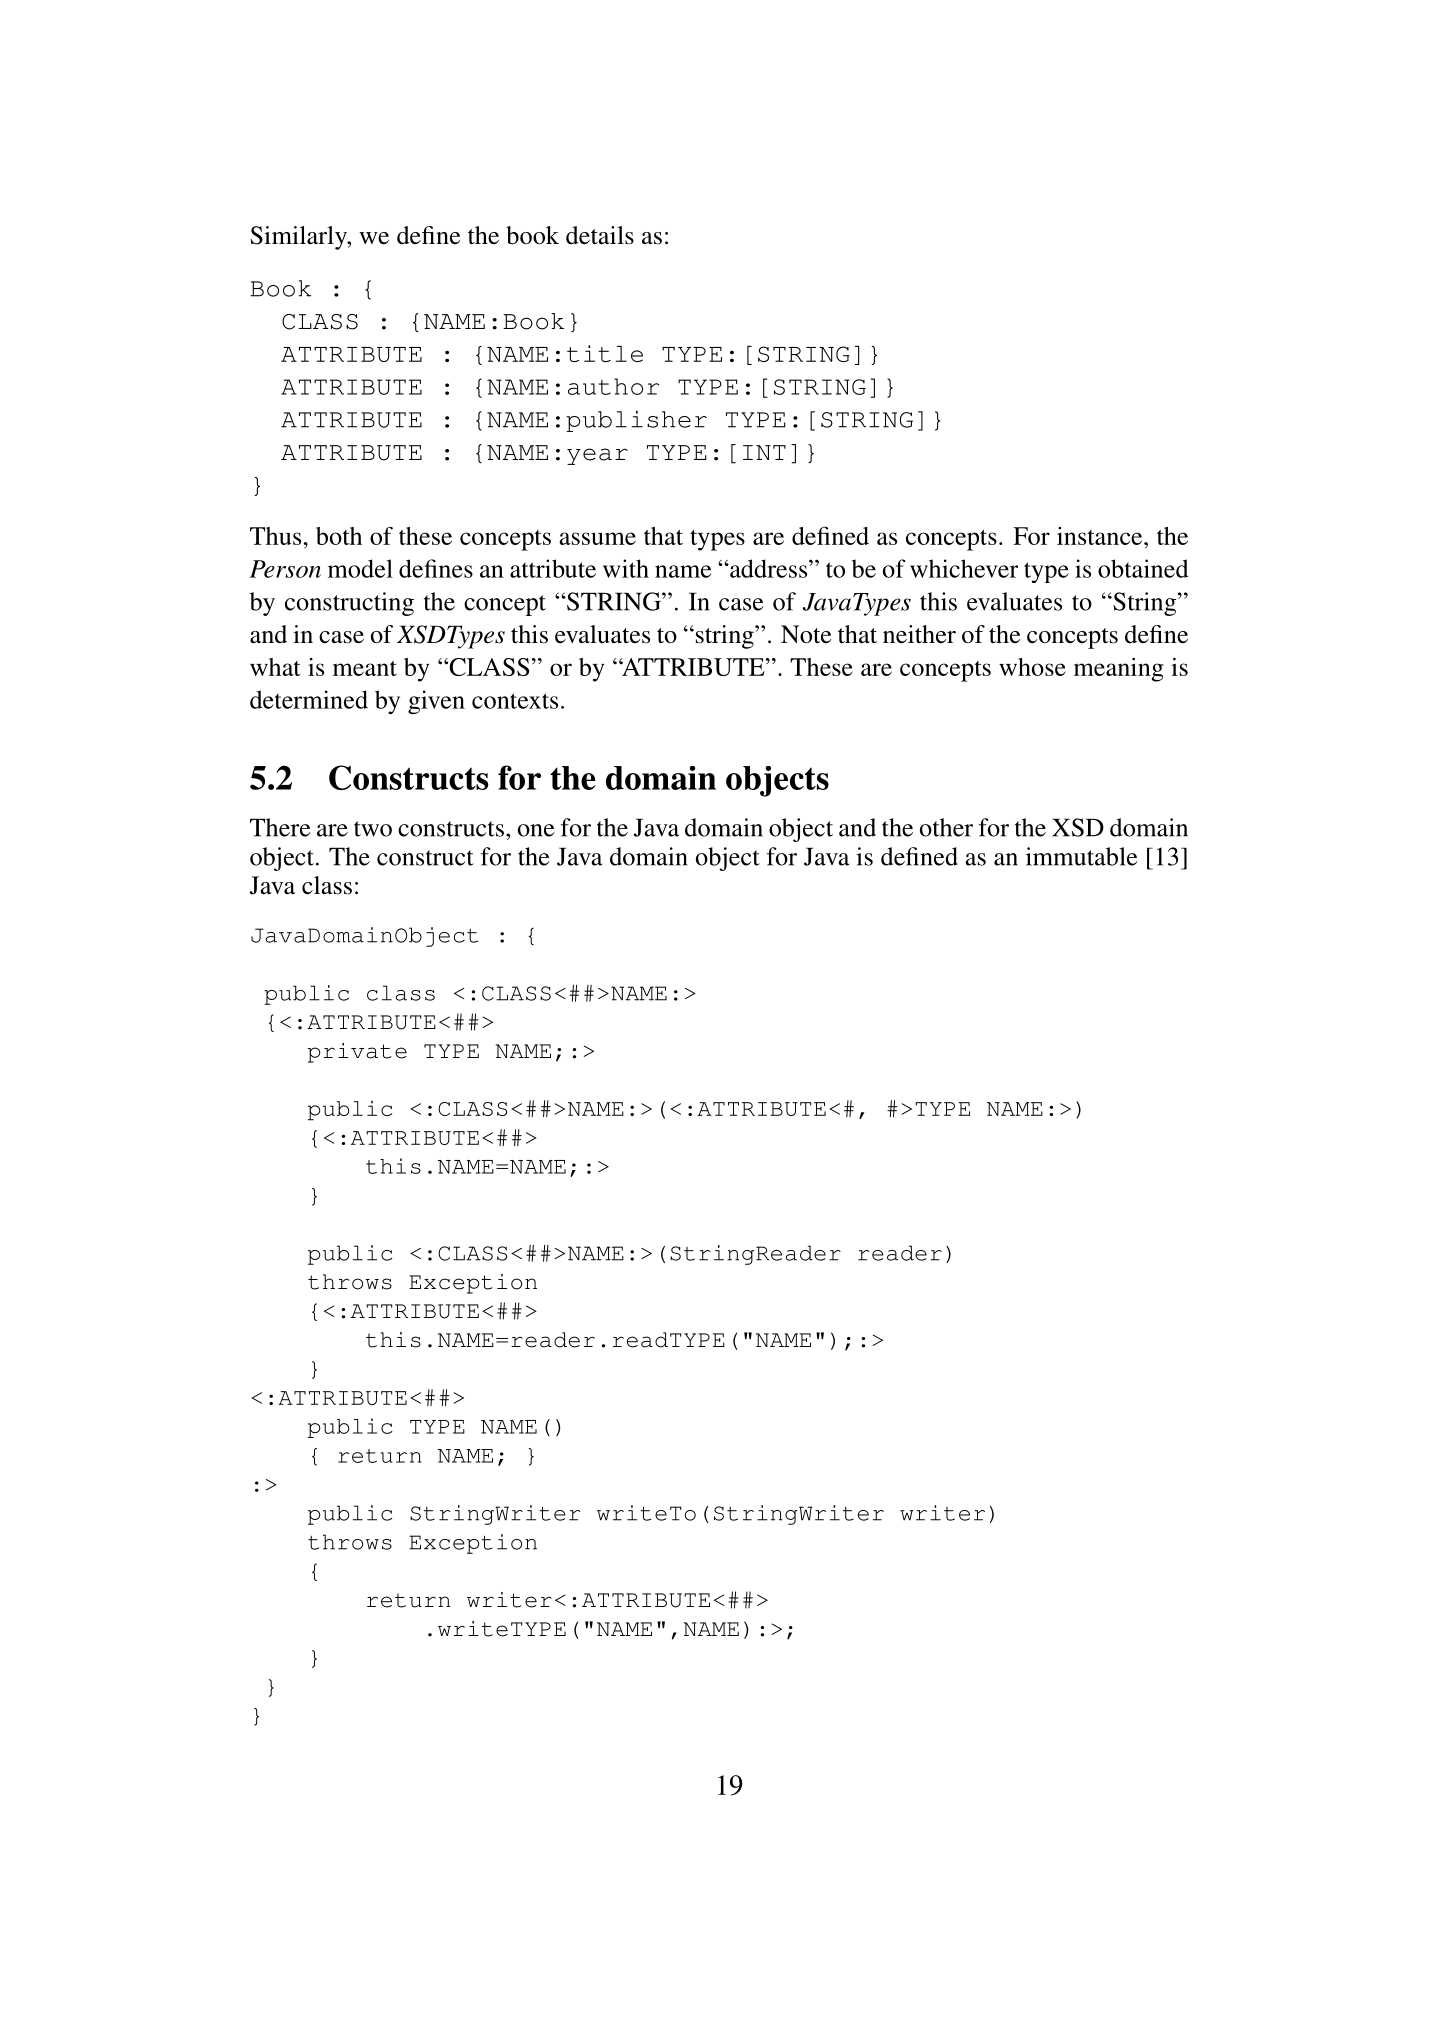 This screenshot has width=1439, height=2035. What do you see at coordinates (964, 568) in the screenshot?
I see `whichever` at bounding box center [964, 568].
